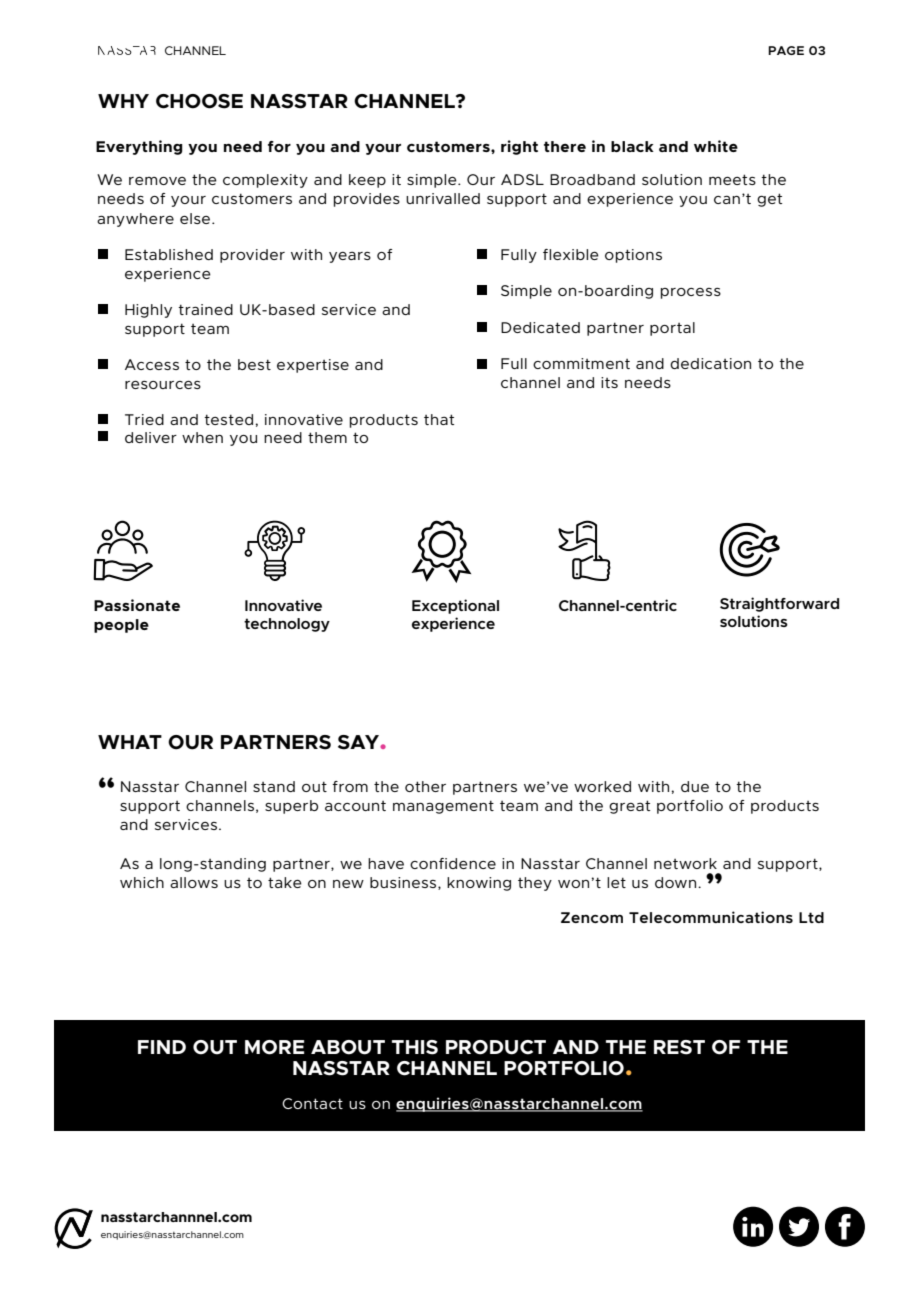  I want to click on THIS, so click(415, 1047).
